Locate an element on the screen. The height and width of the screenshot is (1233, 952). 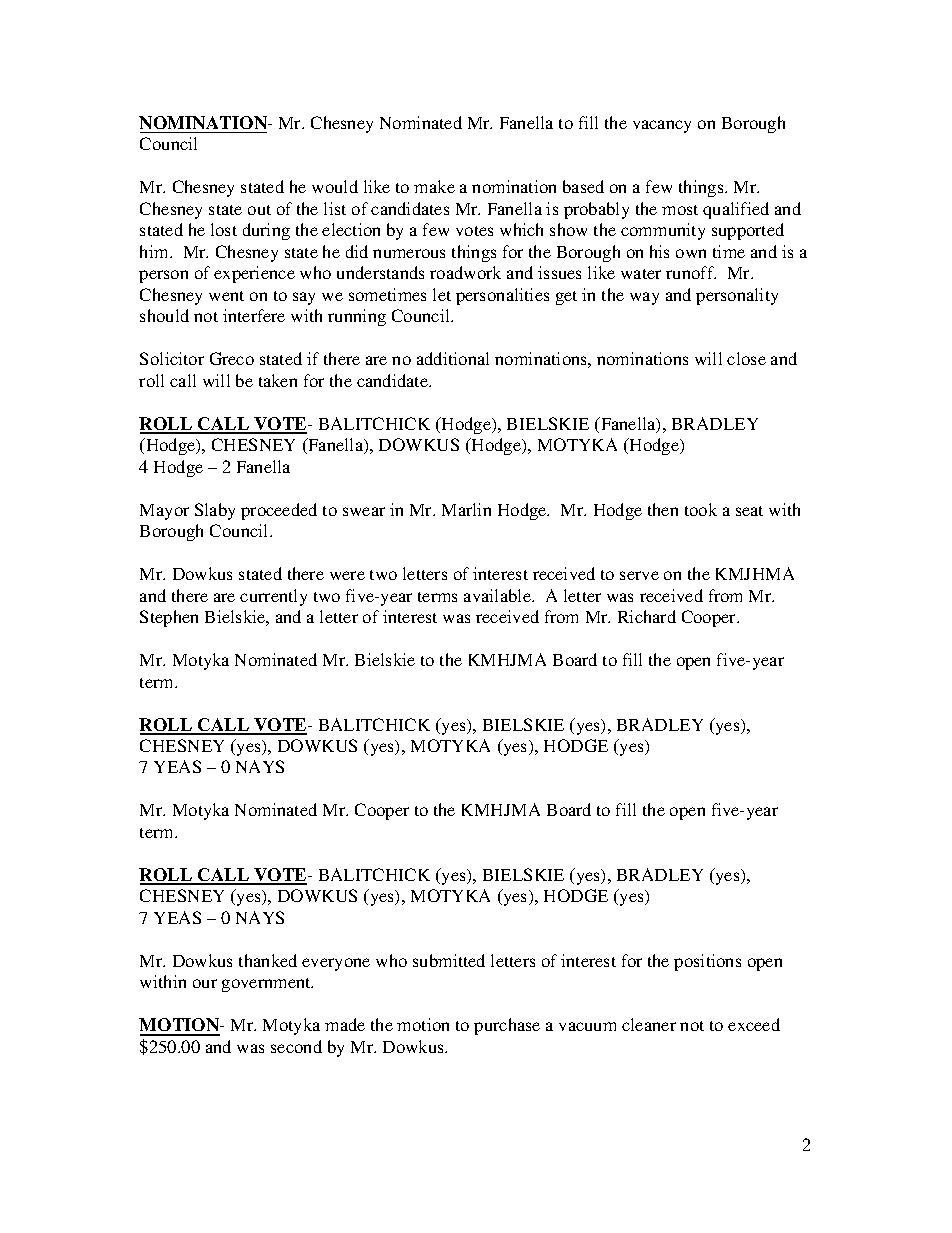
available is located at coordinates (498, 595).
